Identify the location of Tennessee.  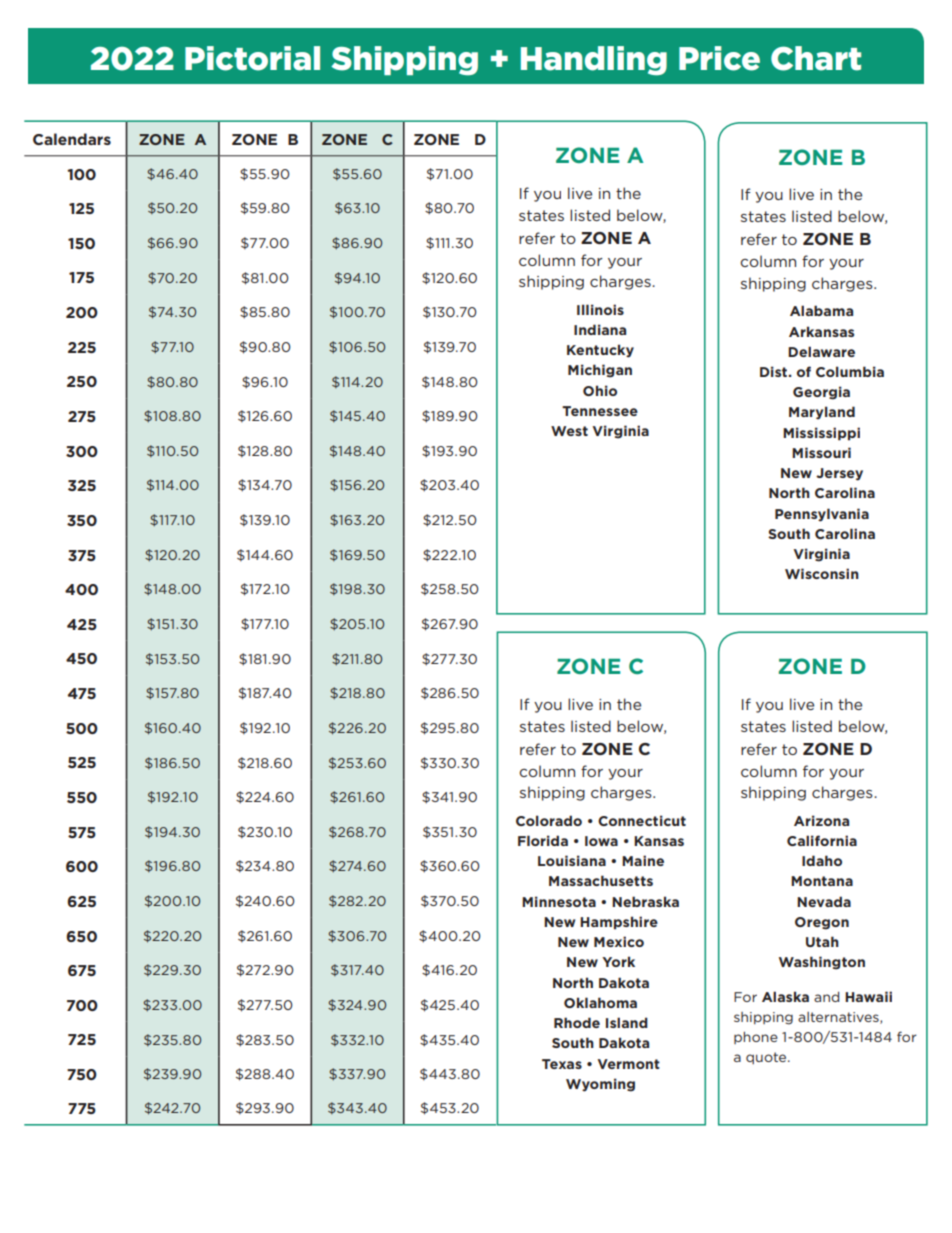
(600, 411).
